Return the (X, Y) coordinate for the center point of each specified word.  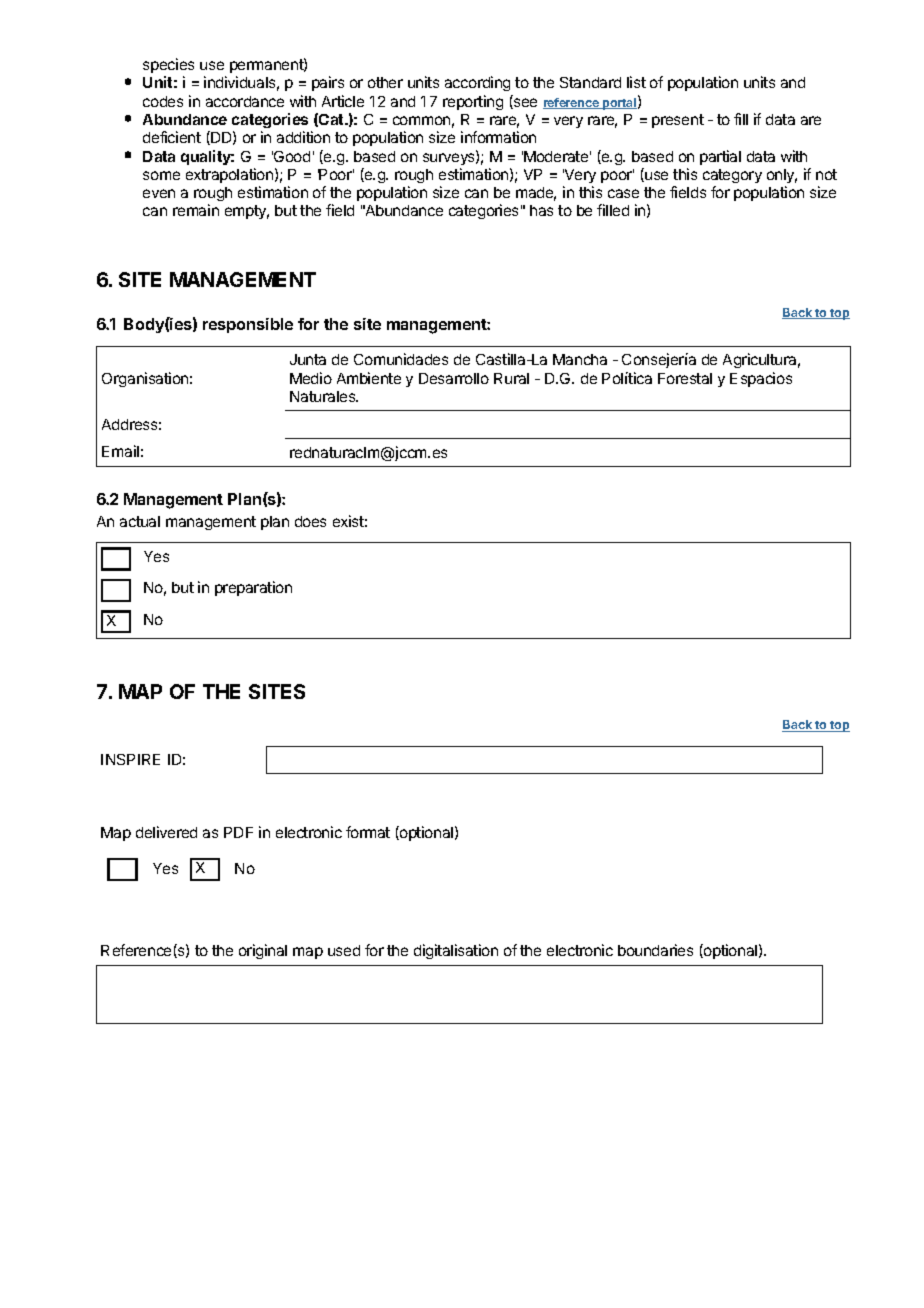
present (678, 121)
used (344, 950)
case (623, 193)
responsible (248, 325)
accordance (245, 101)
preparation (253, 588)
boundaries (655, 950)
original (263, 951)
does (310, 521)
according (477, 83)
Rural (511, 378)
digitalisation (456, 951)
